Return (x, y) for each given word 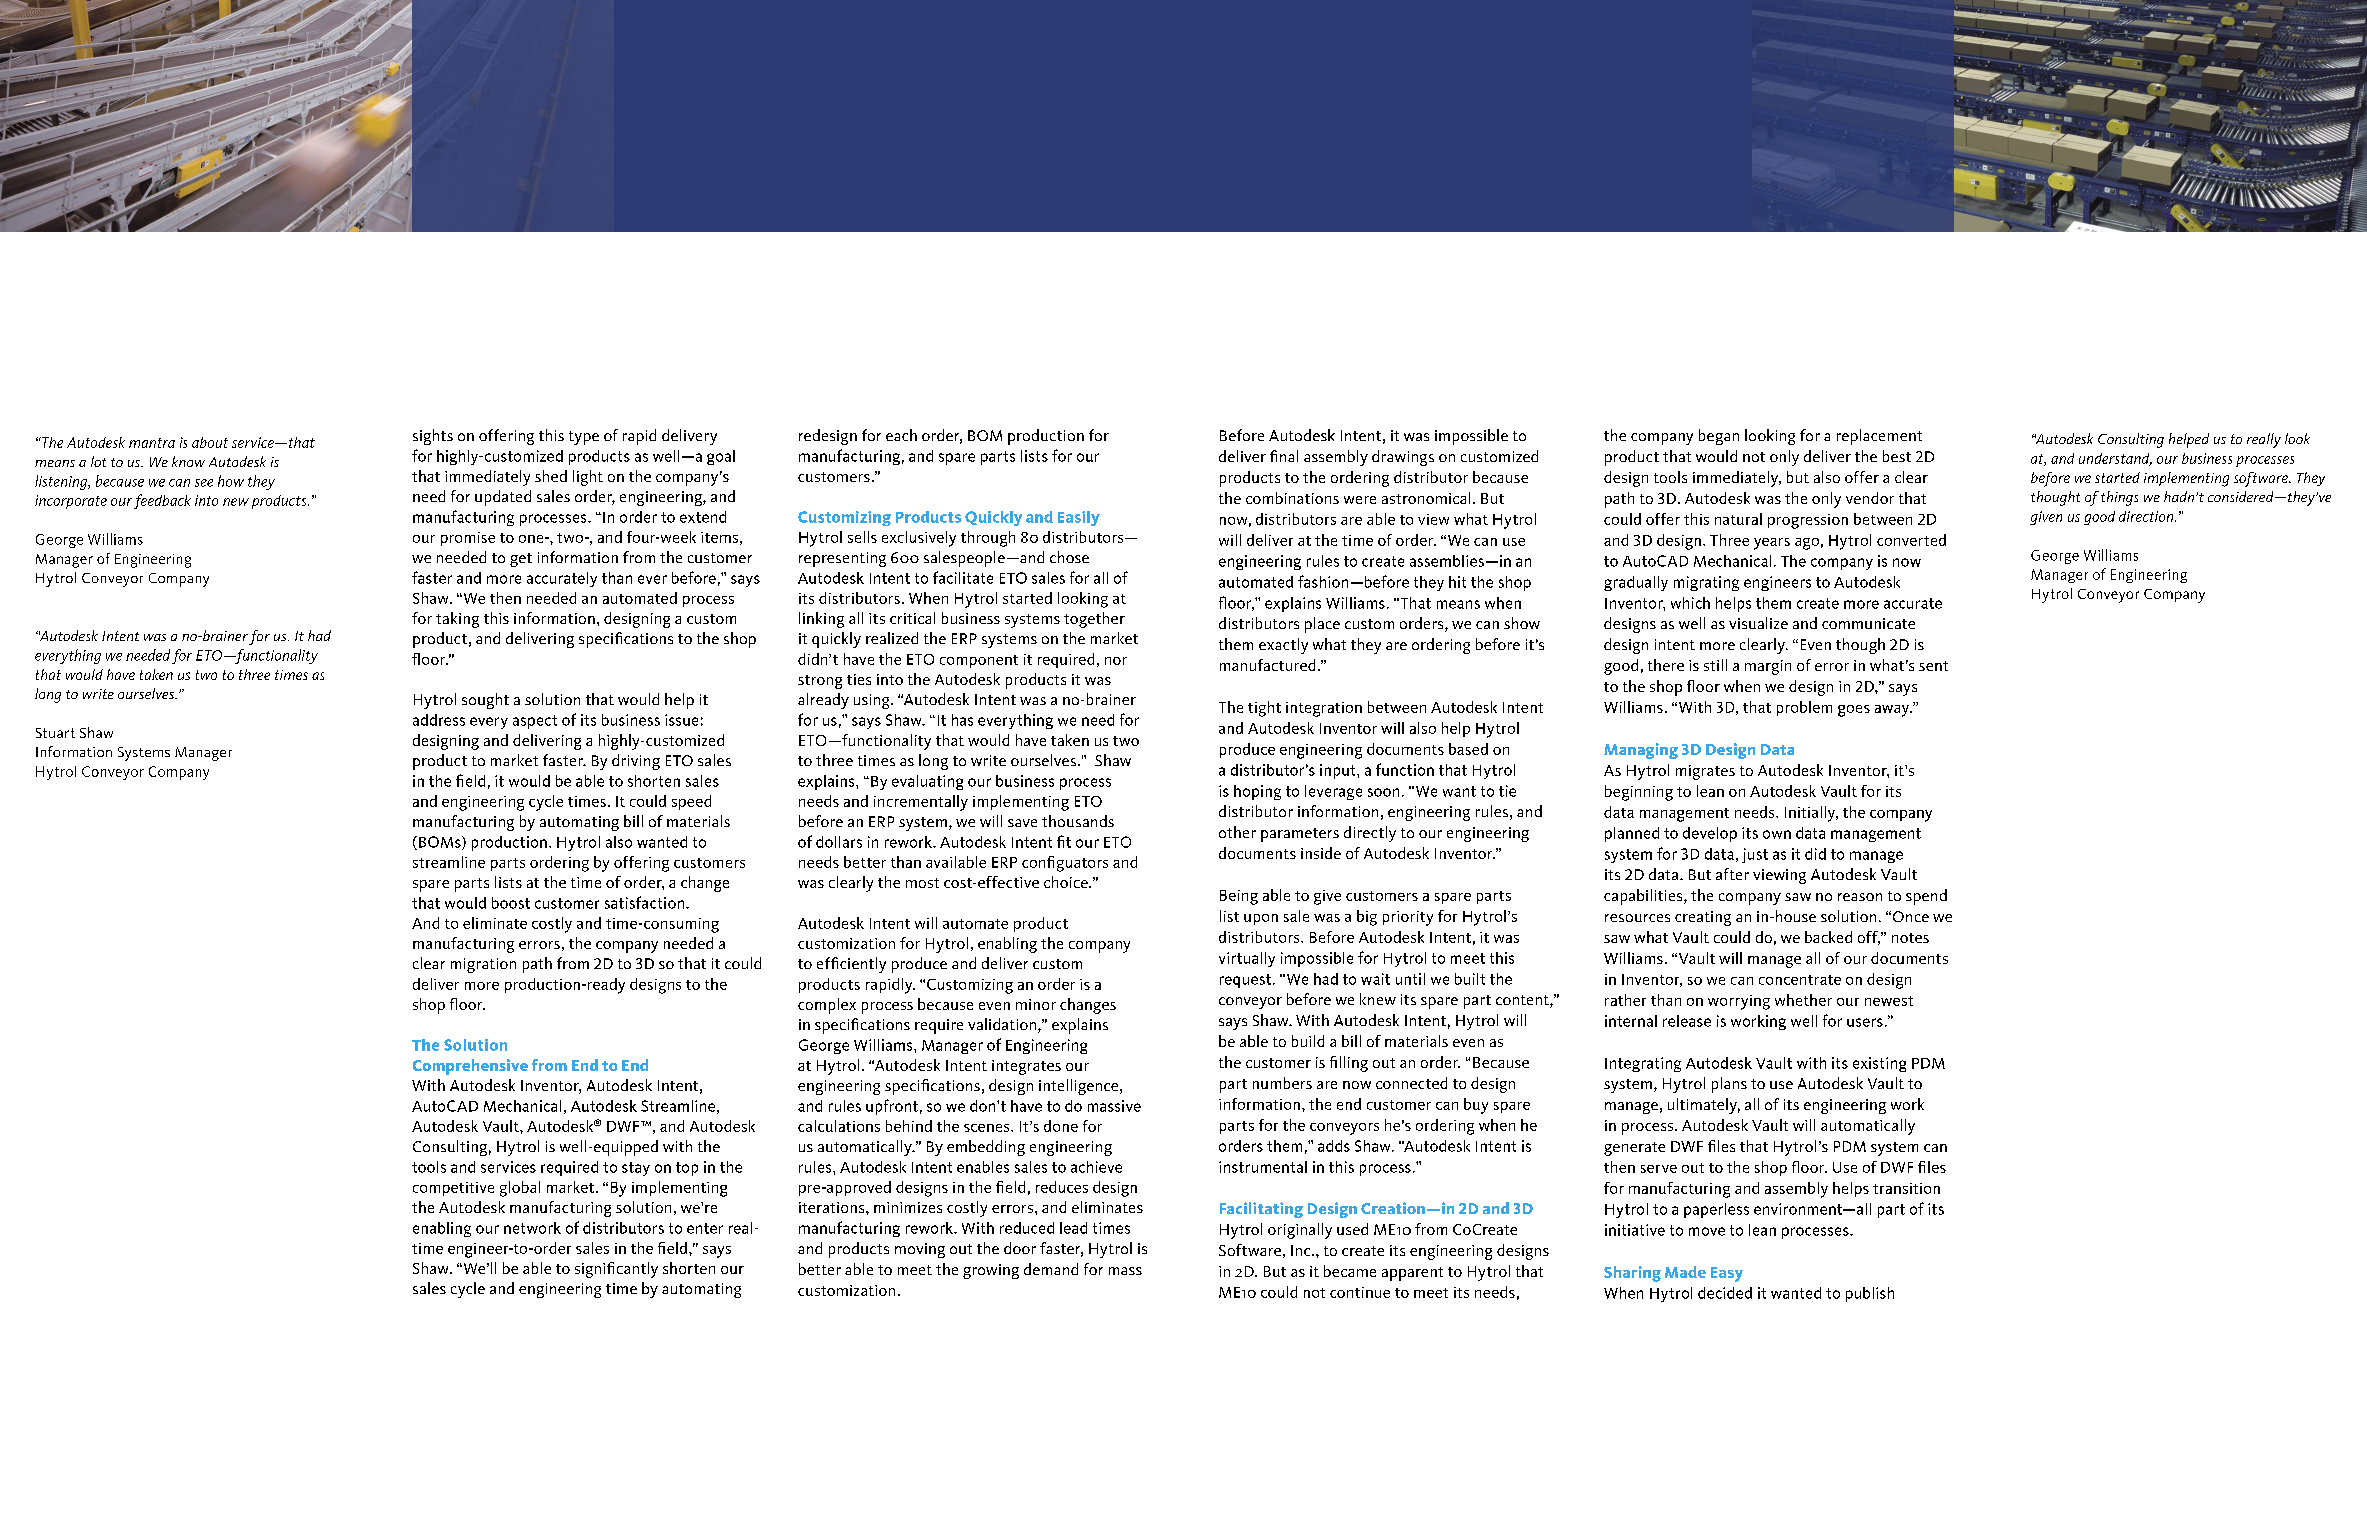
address (439, 720)
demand (1051, 1269)
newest (1889, 1001)
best (1897, 456)
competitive (453, 1189)
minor (1036, 1004)
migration (483, 965)
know (188, 461)
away (1893, 711)
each (901, 435)
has (962, 720)
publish (1870, 1294)
